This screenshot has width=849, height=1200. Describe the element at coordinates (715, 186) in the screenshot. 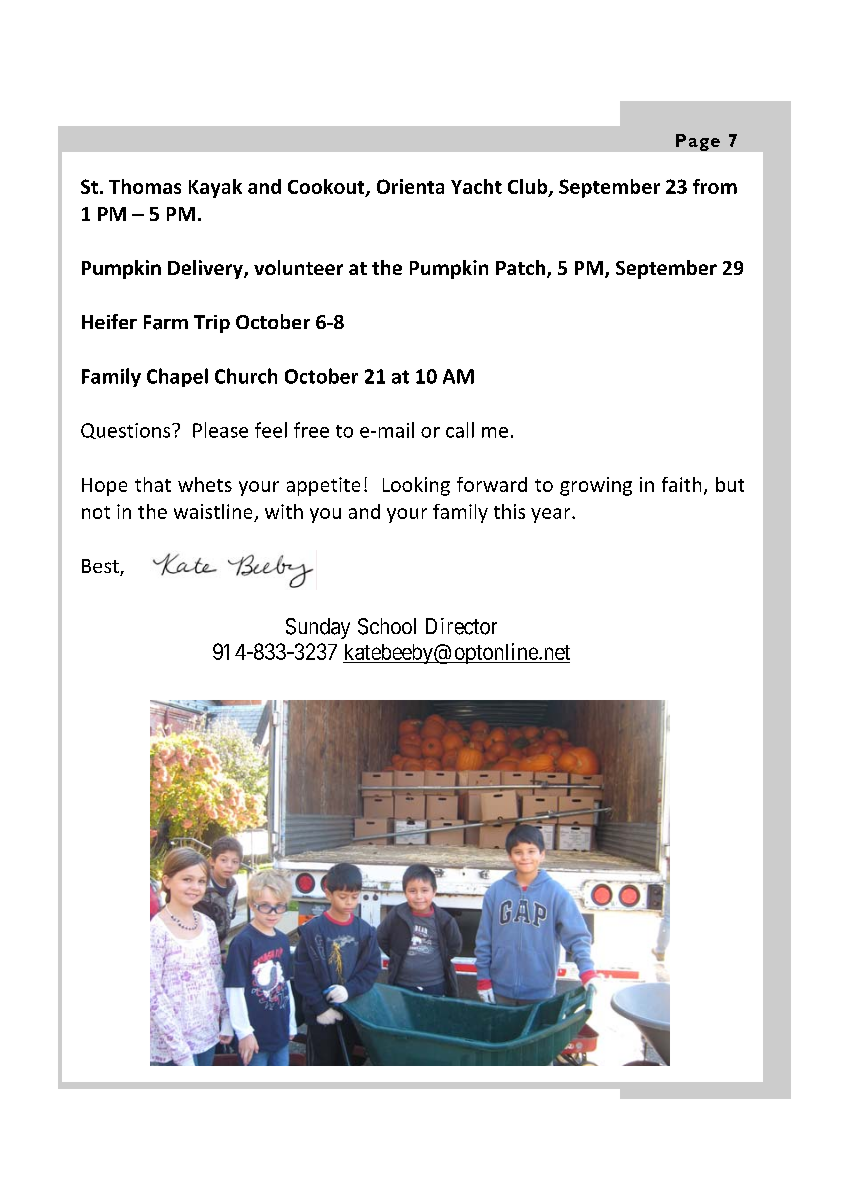

I see `from` at that location.
